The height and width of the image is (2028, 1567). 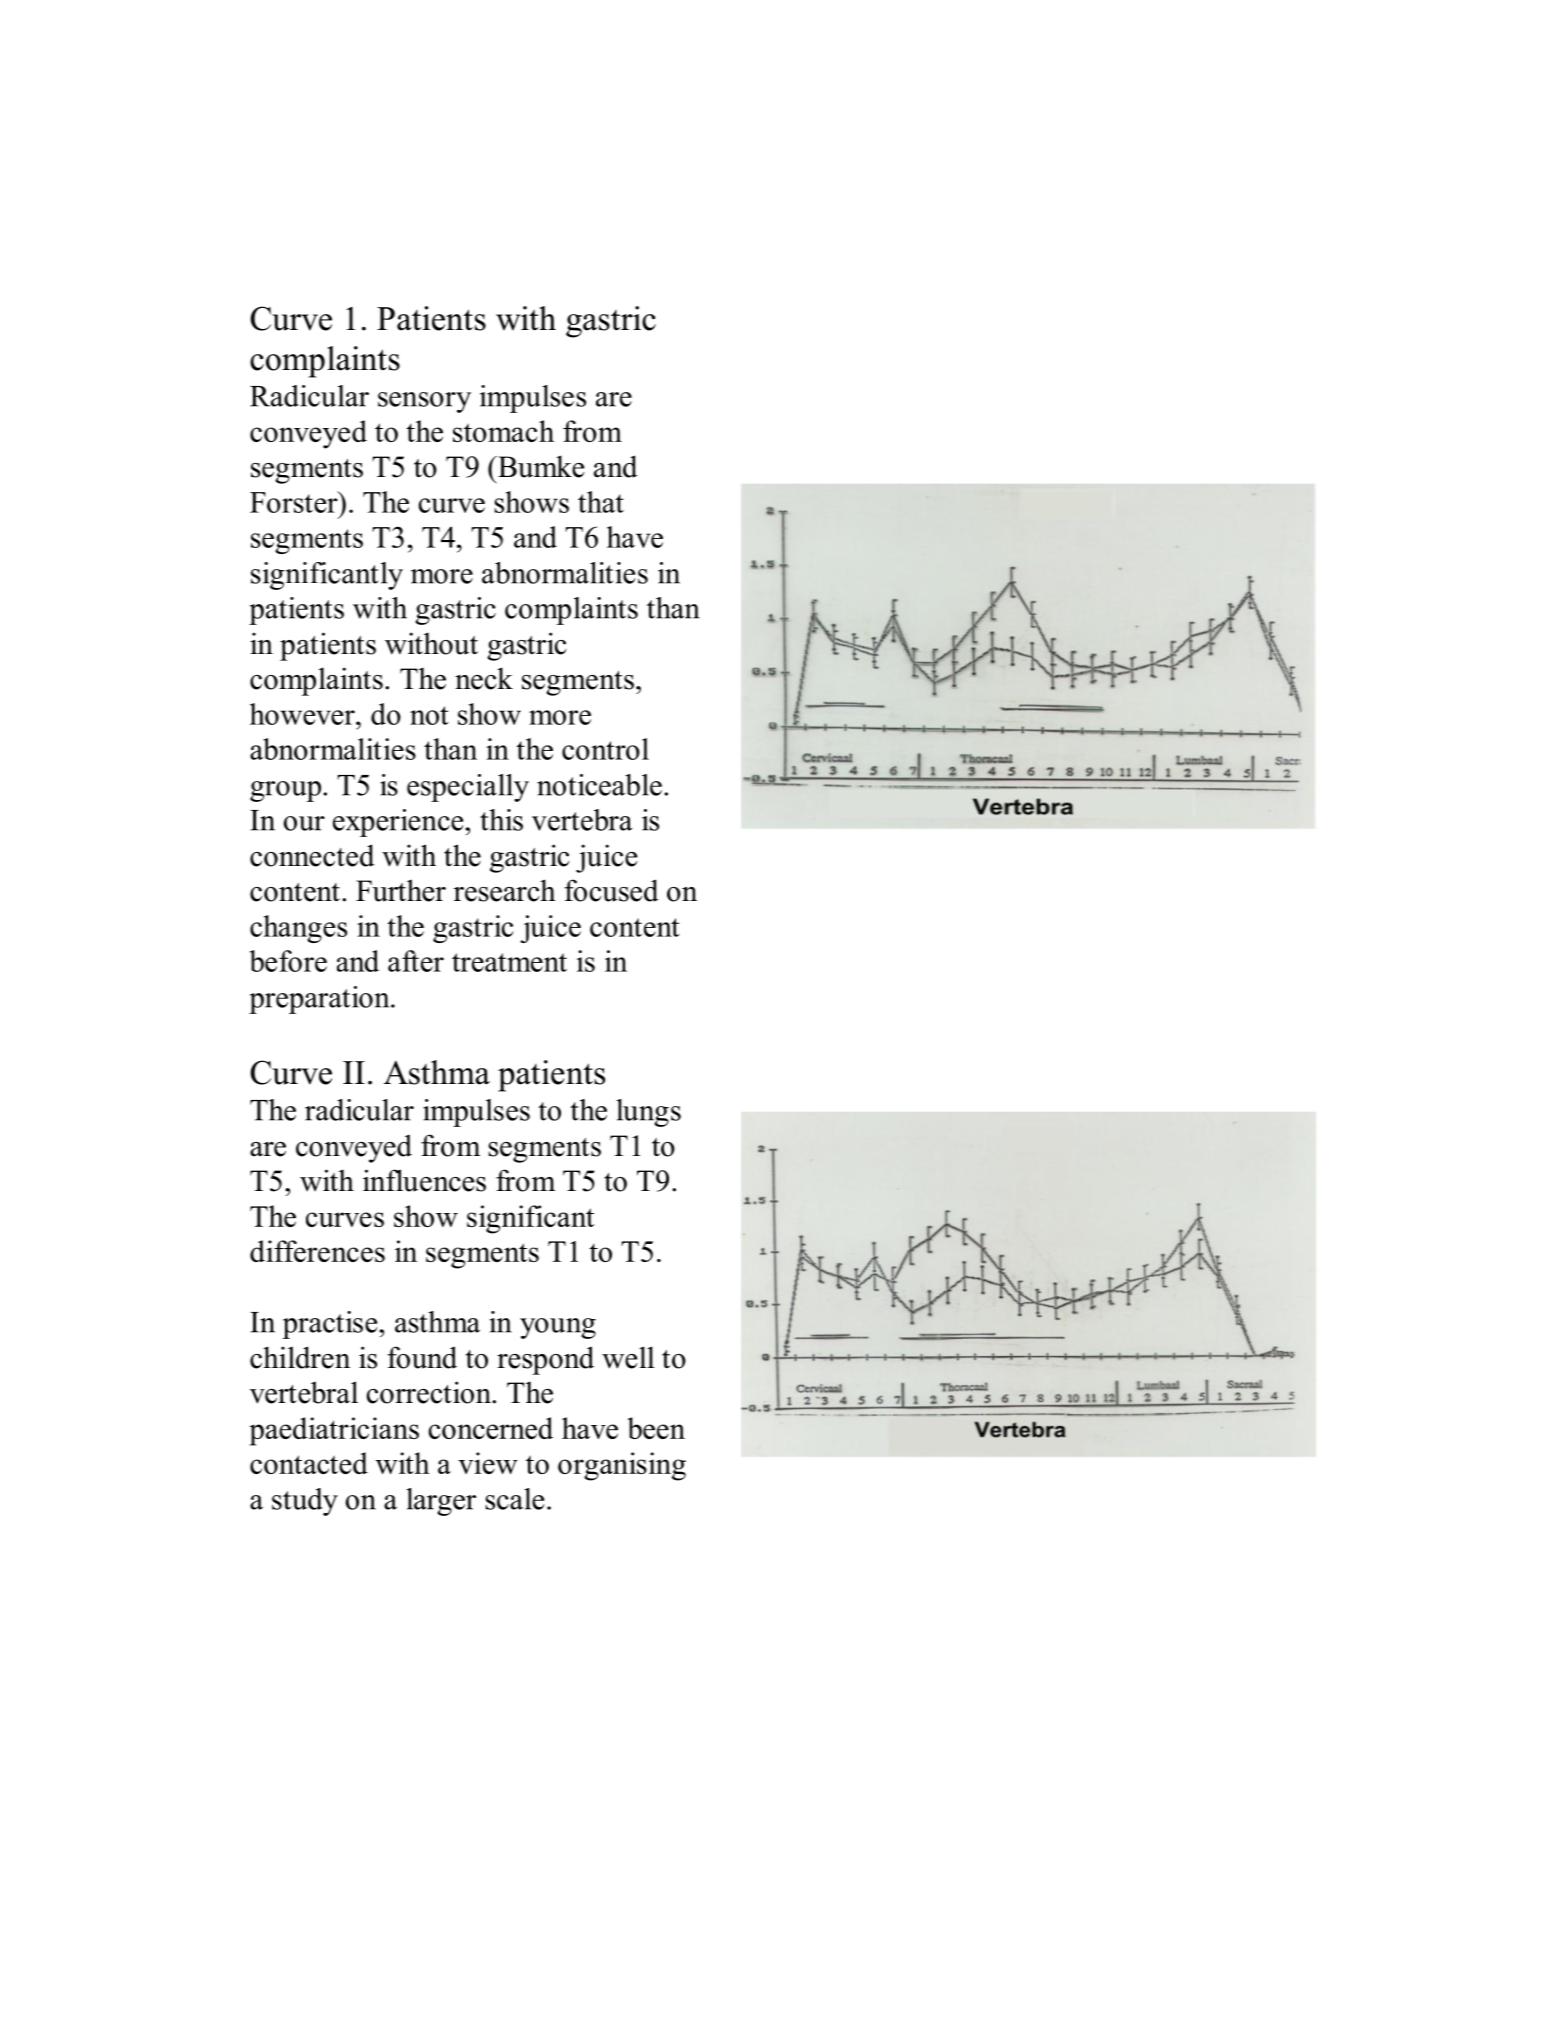 What do you see at coordinates (424, 1180) in the image?
I see `influences` at bounding box center [424, 1180].
